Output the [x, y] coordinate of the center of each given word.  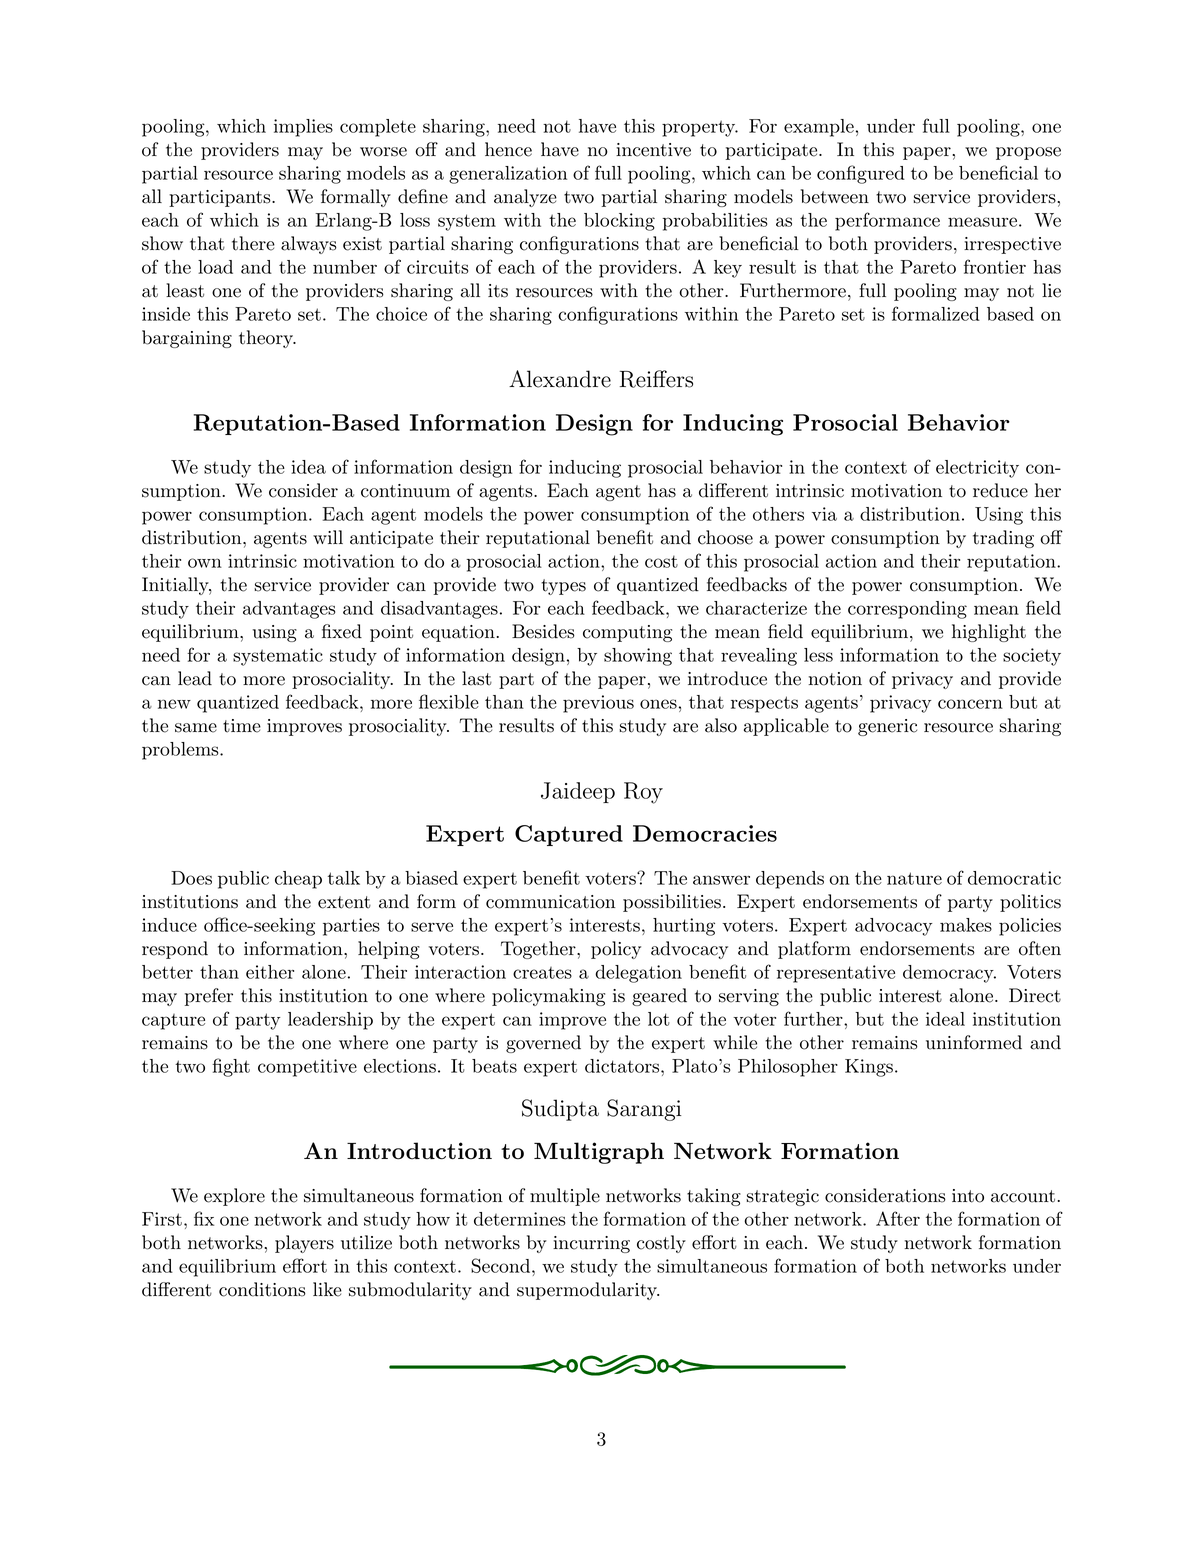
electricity [977, 469]
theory [267, 339]
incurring [591, 1244]
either [270, 972]
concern [970, 704]
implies [303, 128]
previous [598, 704]
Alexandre [560, 379]
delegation [638, 974]
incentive [653, 150]
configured [861, 174]
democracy [949, 974]
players [304, 1244]
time [242, 726]
